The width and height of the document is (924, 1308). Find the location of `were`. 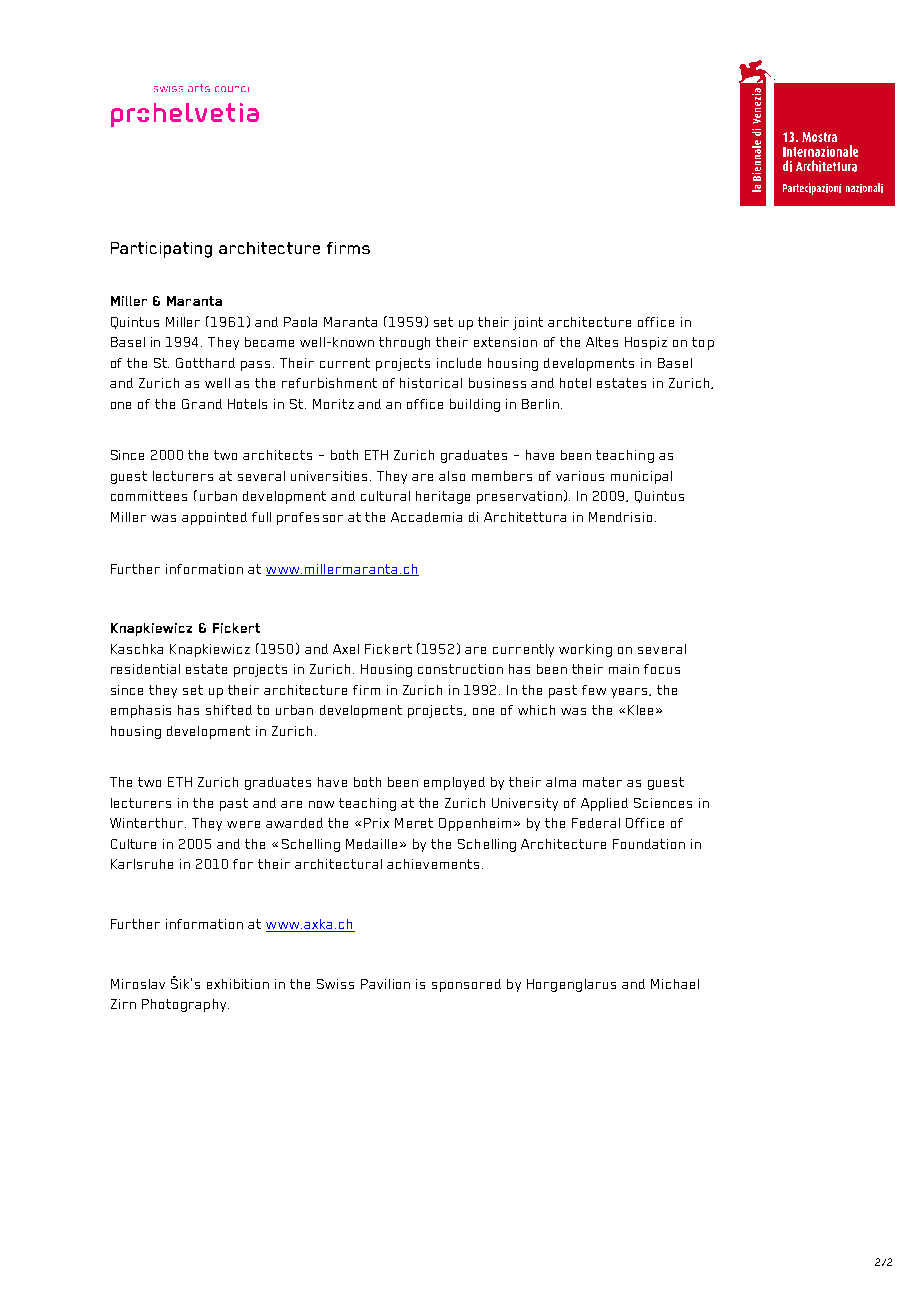

were is located at coordinates (243, 824).
